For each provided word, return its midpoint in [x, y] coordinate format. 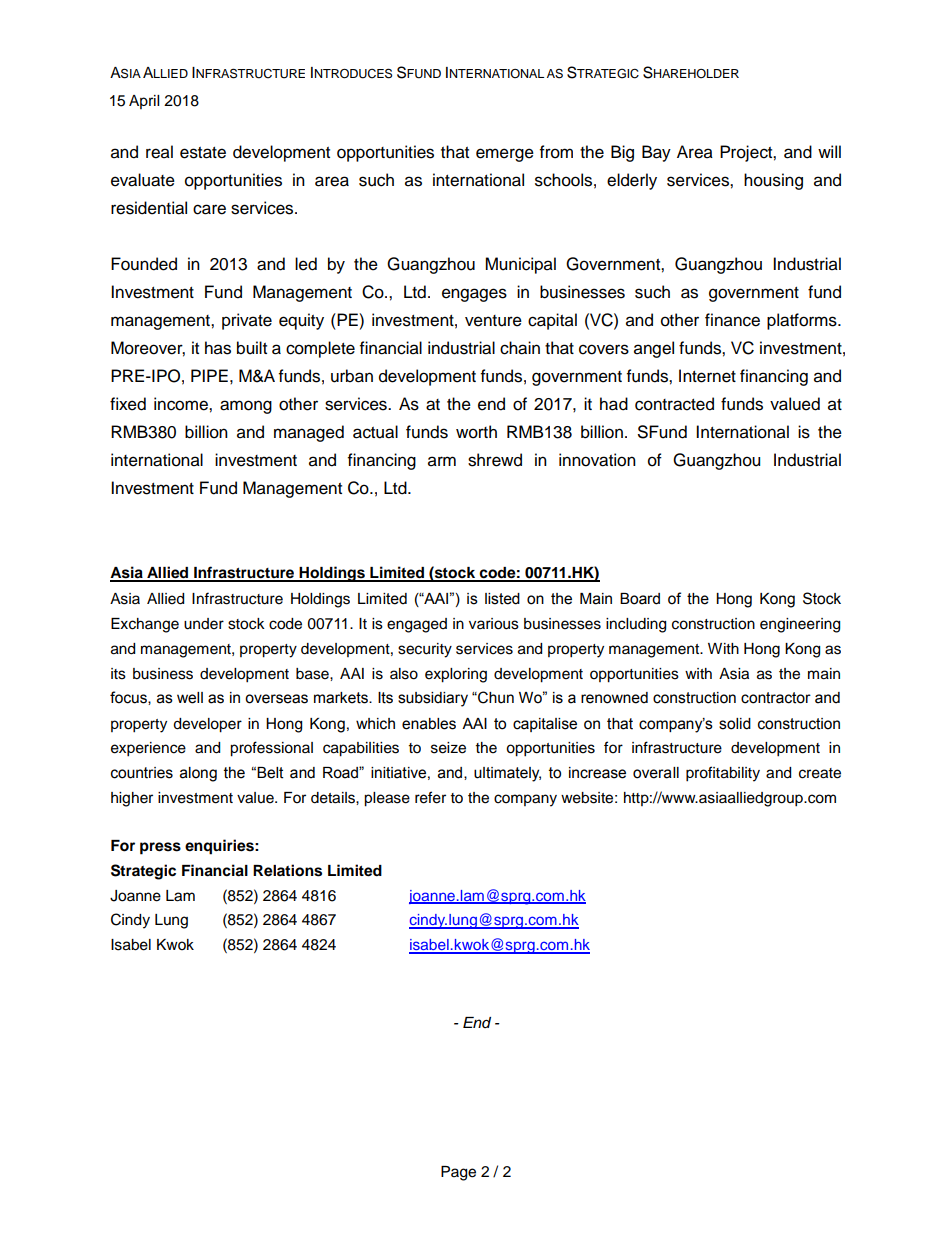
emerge [505, 155]
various [494, 624]
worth [476, 432]
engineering [800, 625]
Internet [707, 376]
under [204, 624]
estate [203, 153]
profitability [723, 774]
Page [458, 1173]
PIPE [209, 375]
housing [773, 181]
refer [430, 797]
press [160, 848]
